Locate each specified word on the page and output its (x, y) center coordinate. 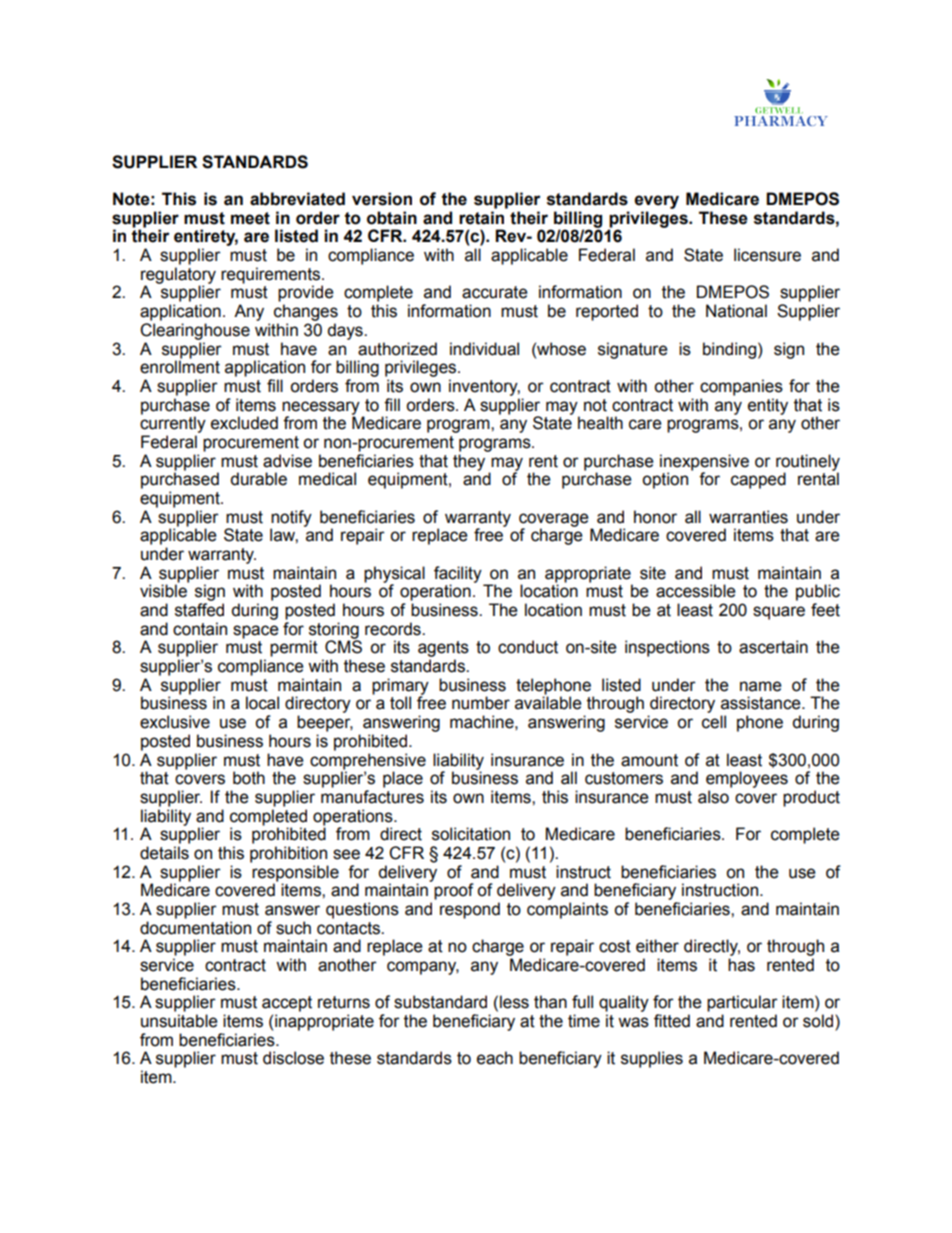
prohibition (288, 854)
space (256, 632)
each (495, 1058)
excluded (244, 423)
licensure (767, 255)
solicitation (471, 834)
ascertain (773, 647)
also (713, 797)
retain (481, 218)
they (469, 462)
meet (250, 218)
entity (768, 406)
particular (742, 1003)
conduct (528, 647)
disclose (293, 1058)
